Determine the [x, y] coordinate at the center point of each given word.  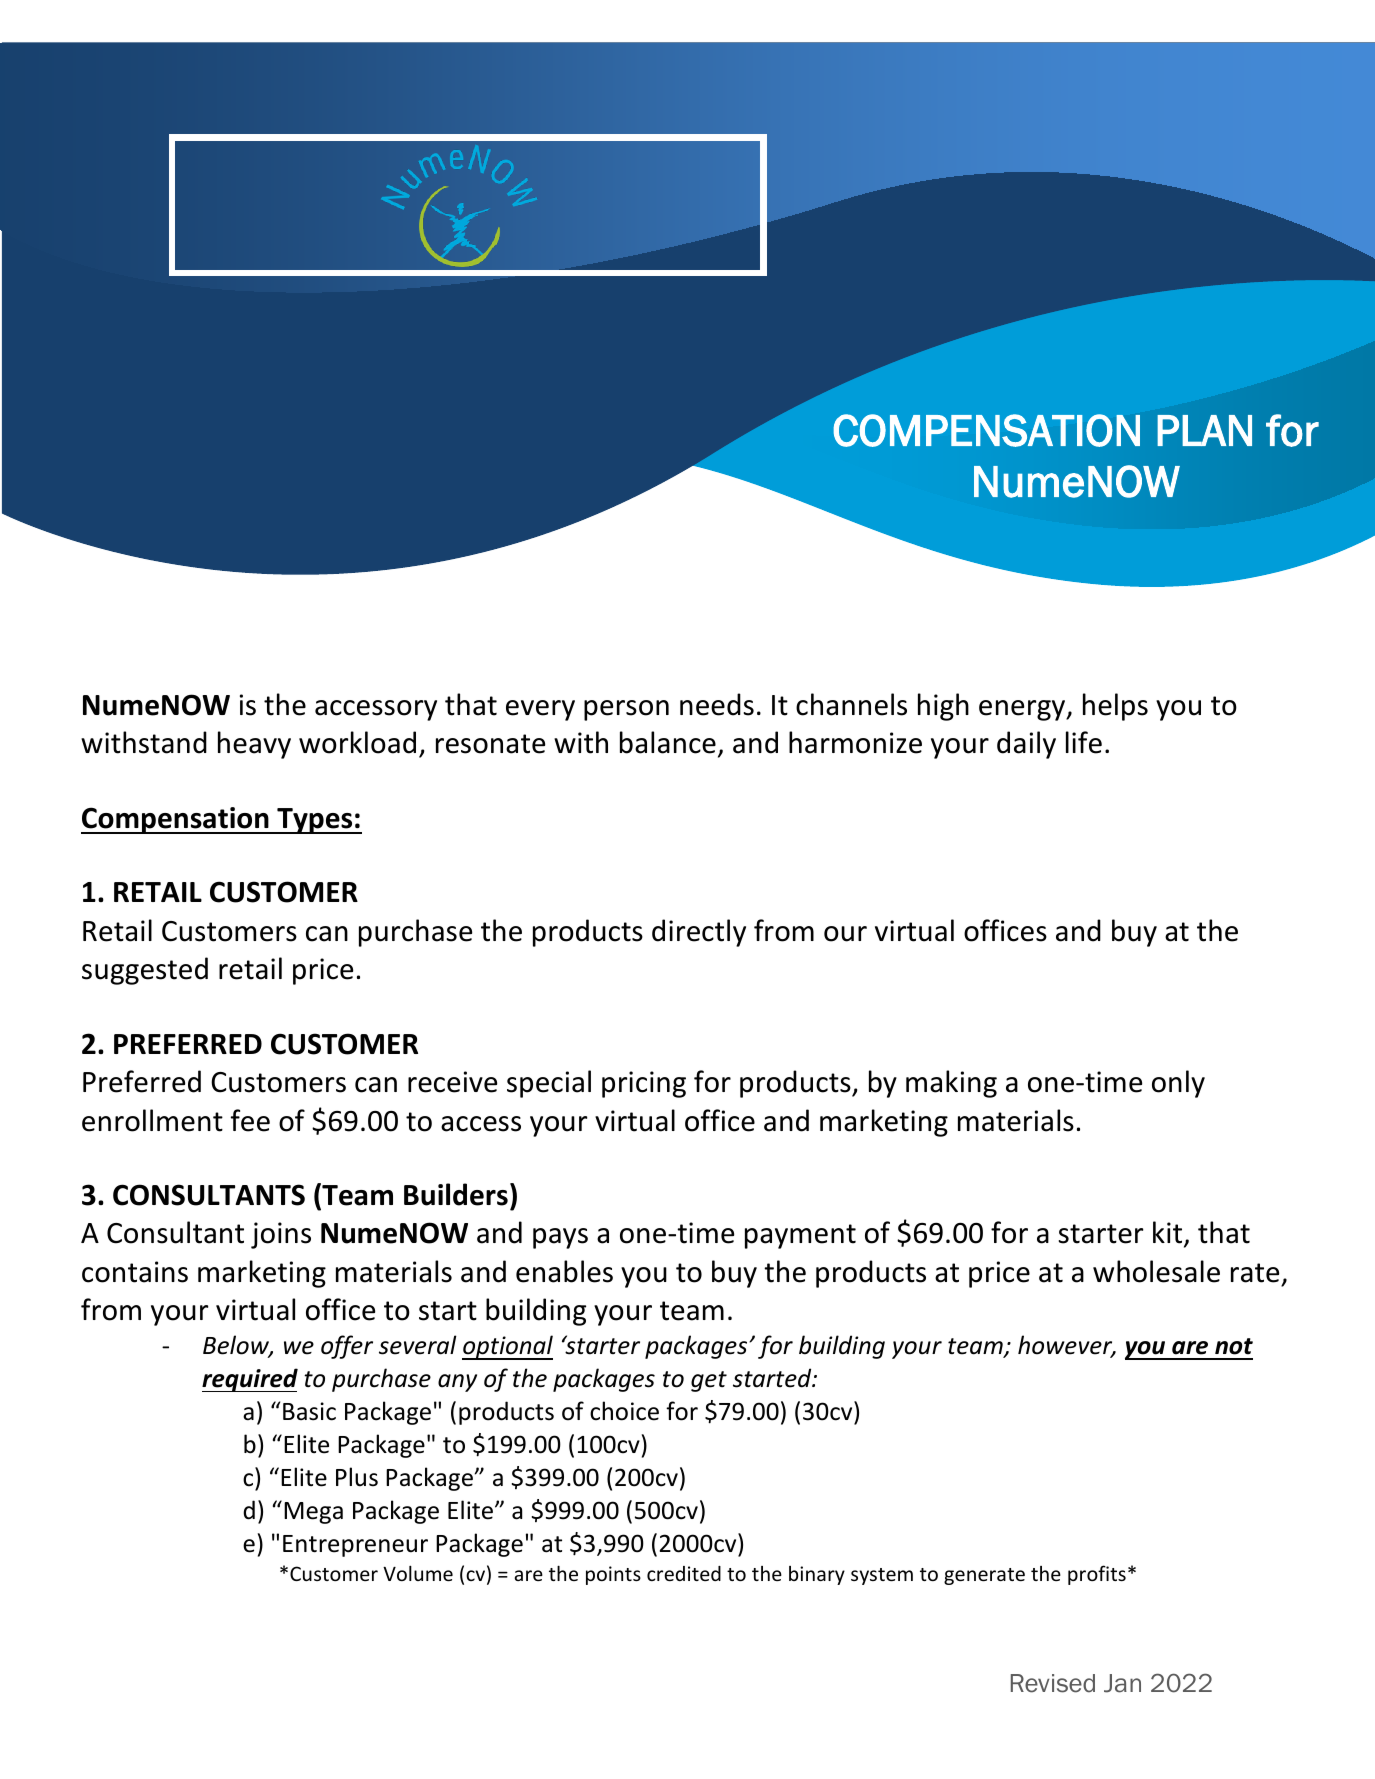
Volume [418, 1573]
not [1234, 1346]
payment [800, 1236]
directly [699, 933]
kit [1169, 1234]
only [1178, 1084]
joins [281, 1235]
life [1084, 742]
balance [668, 742]
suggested [145, 971]
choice [624, 1411]
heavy [254, 745]
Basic [309, 1411]
